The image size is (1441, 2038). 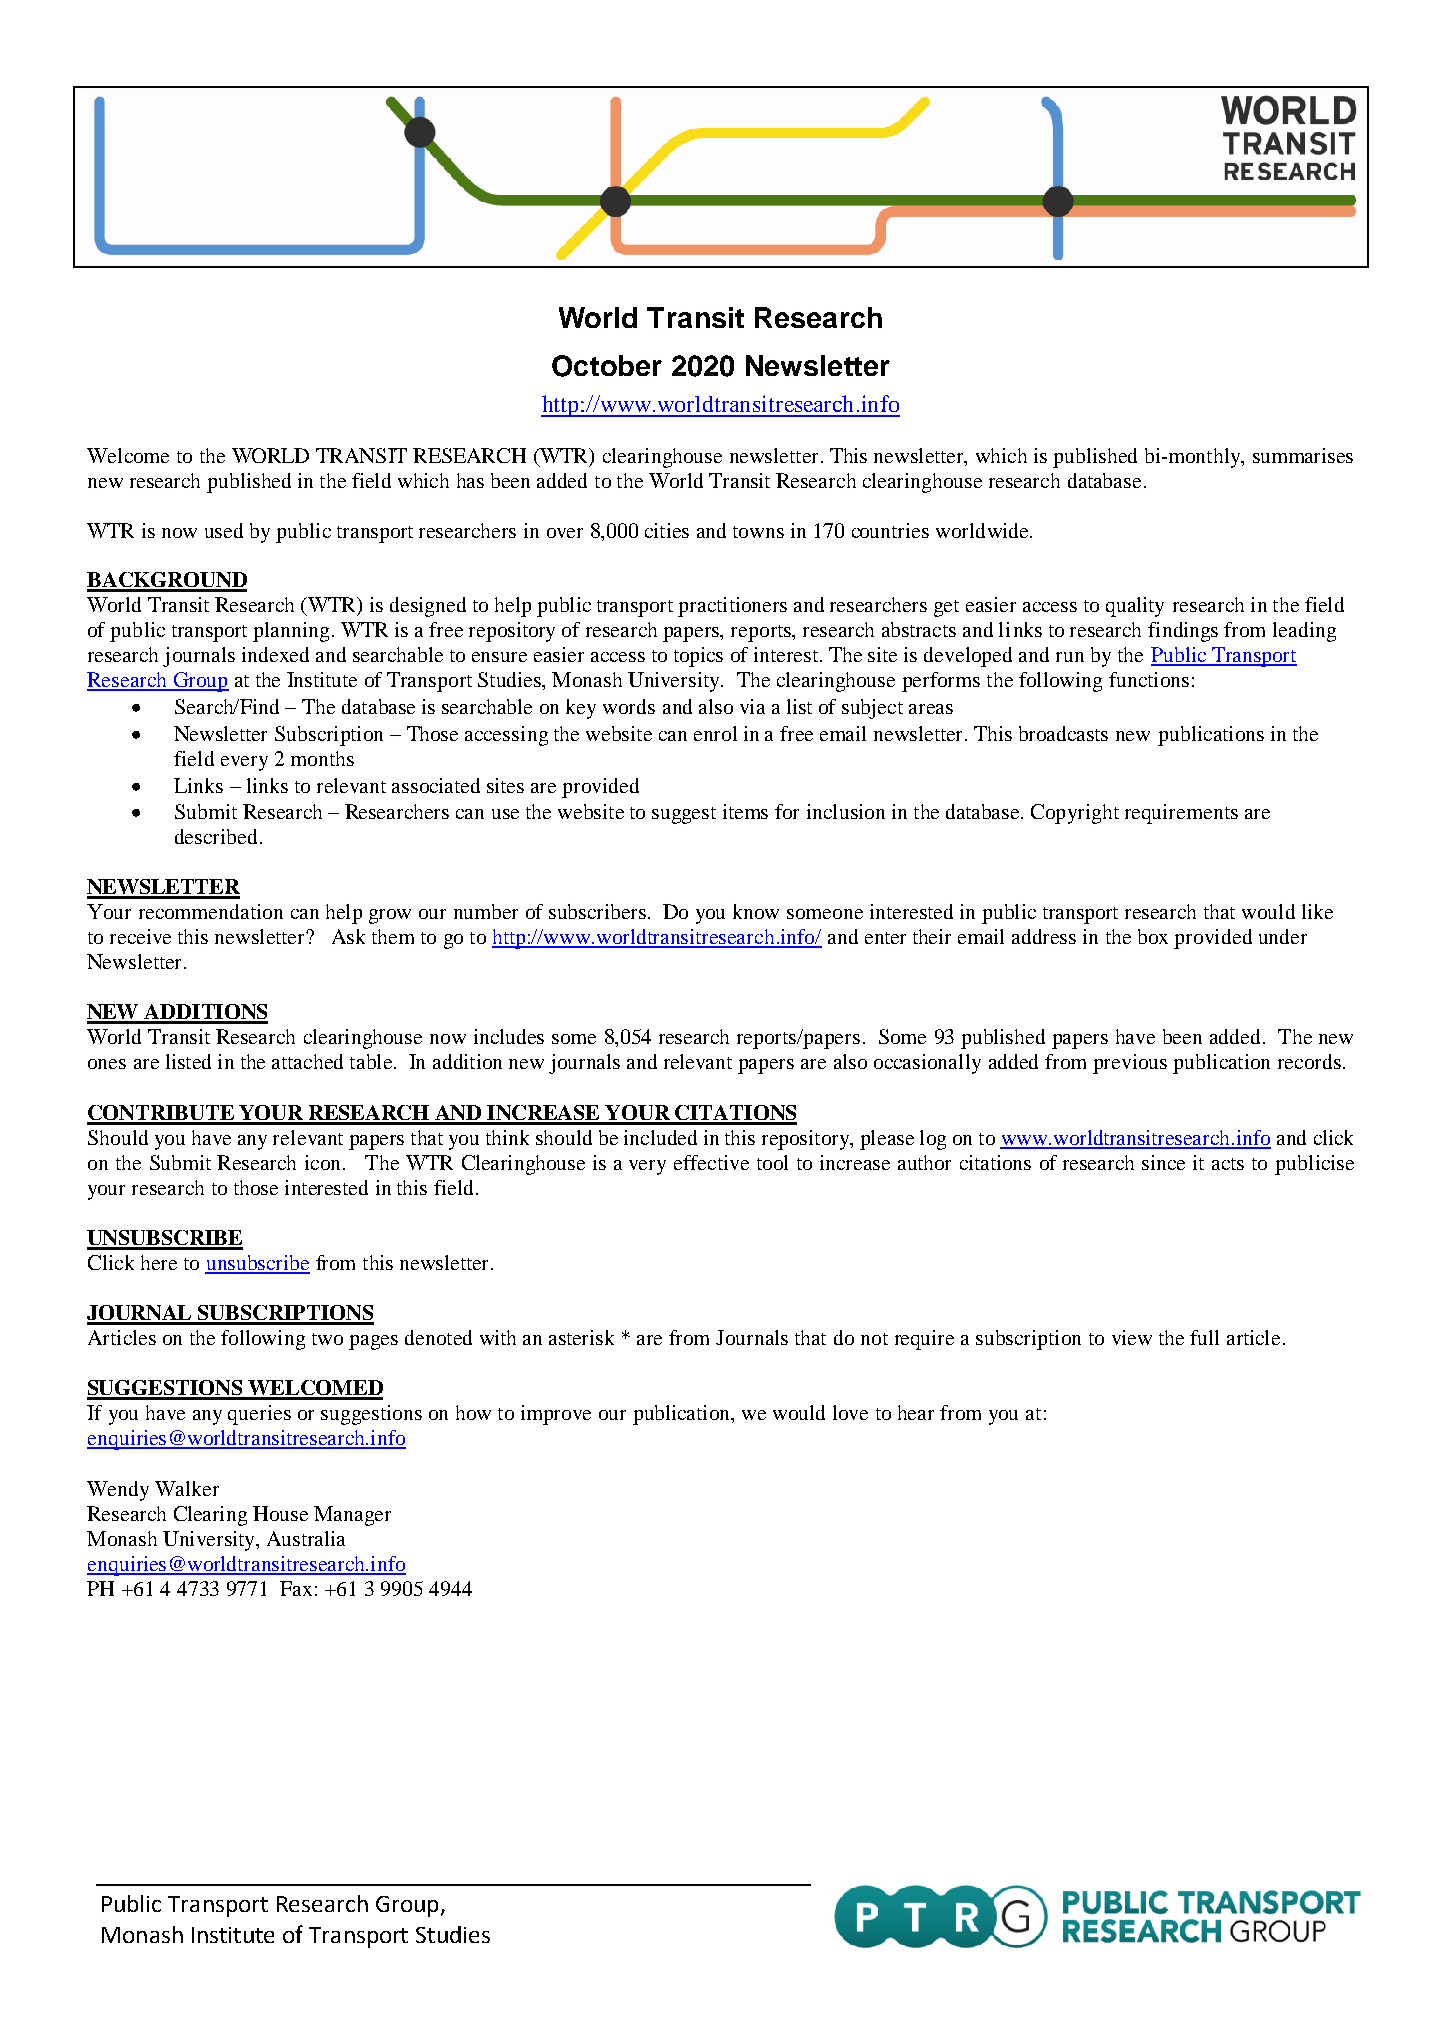 What do you see at coordinates (1303, 455) in the screenshot?
I see `summarises` at bounding box center [1303, 455].
